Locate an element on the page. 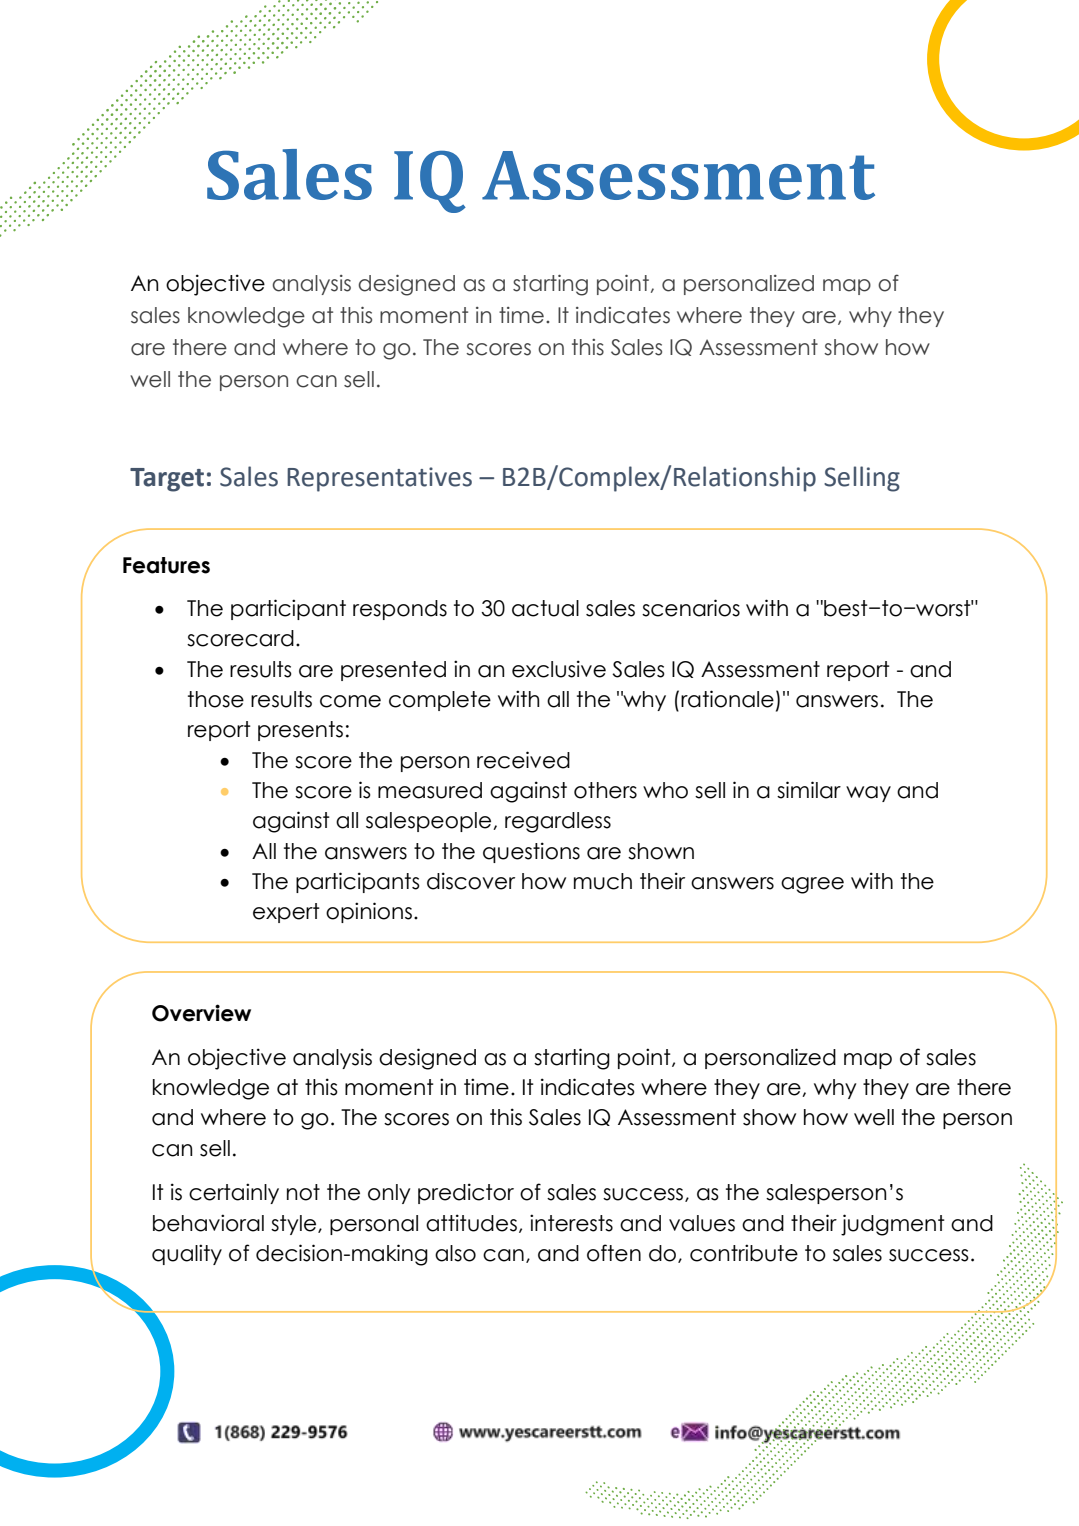 The height and width of the image is (1526, 1079). agree is located at coordinates (812, 885).
